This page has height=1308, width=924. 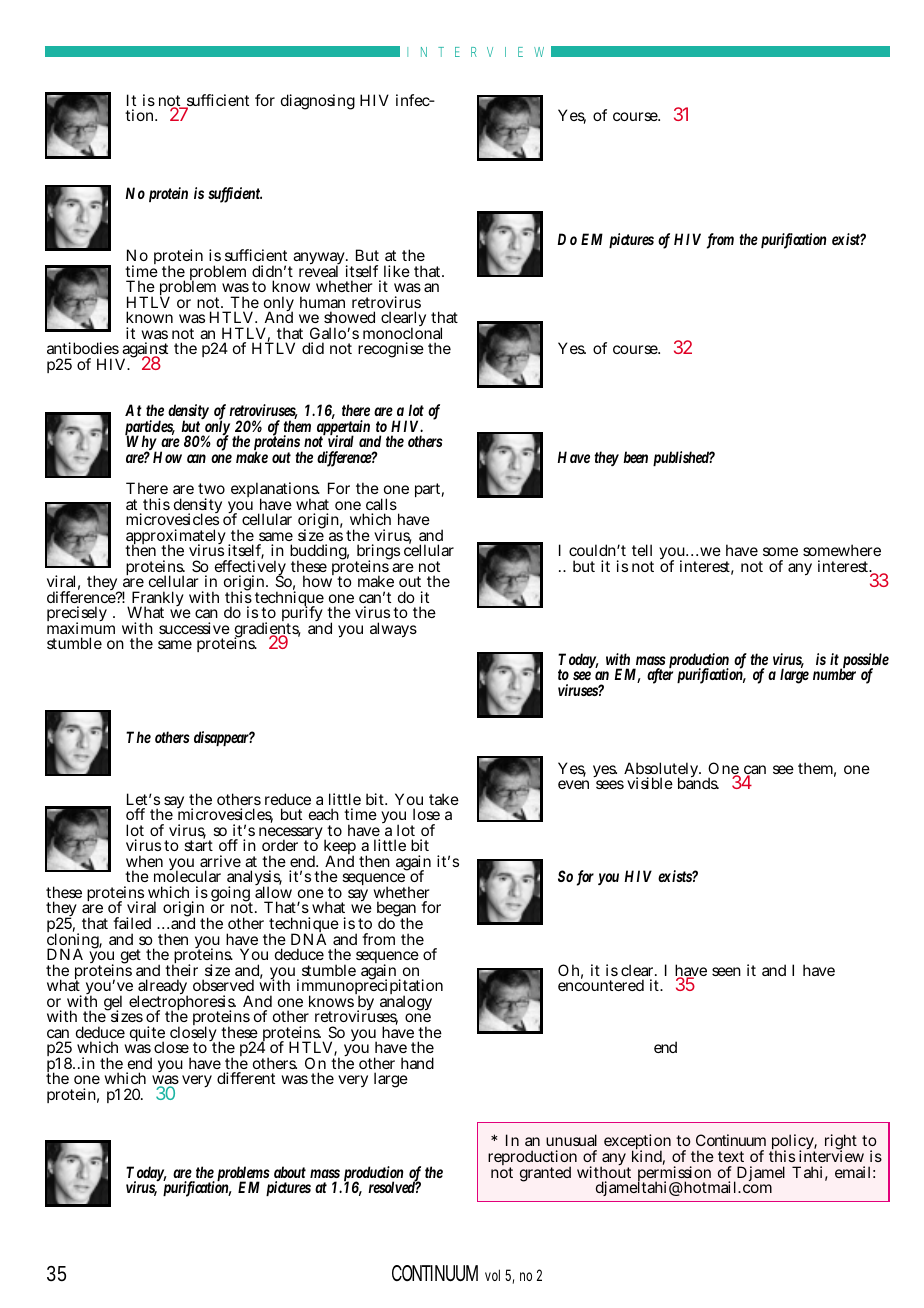 What do you see at coordinates (318, 102) in the page?
I see `diagnosing` at bounding box center [318, 102].
